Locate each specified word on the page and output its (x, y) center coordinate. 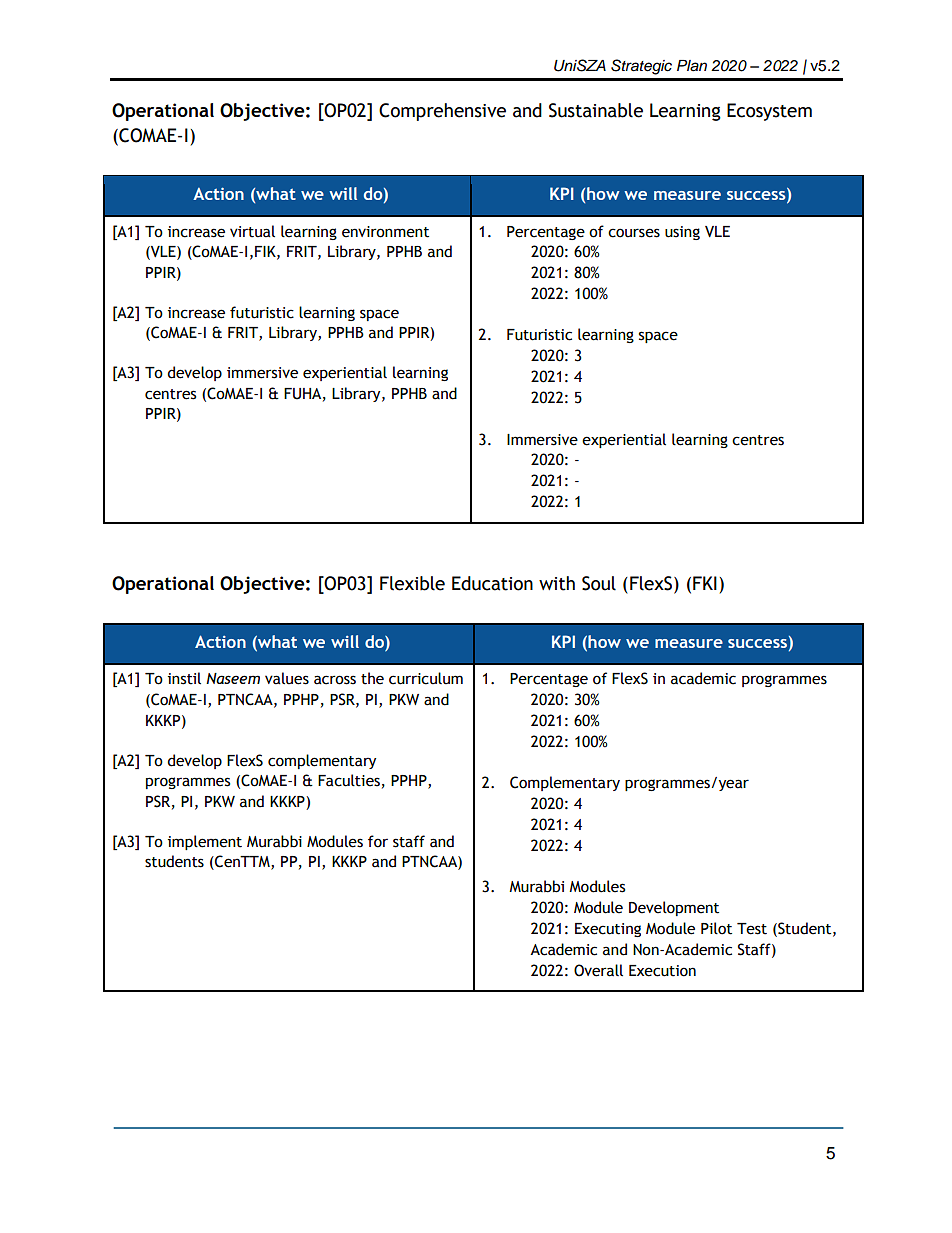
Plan (692, 66)
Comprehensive (442, 112)
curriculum (426, 678)
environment (385, 232)
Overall (598, 970)
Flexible (412, 583)
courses (634, 233)
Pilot (716, 928)
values (287, 678)
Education (492, 583)
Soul (599, 583)
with (557, 583)
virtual (252, 231)
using (682, 233)
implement (205, 842)
